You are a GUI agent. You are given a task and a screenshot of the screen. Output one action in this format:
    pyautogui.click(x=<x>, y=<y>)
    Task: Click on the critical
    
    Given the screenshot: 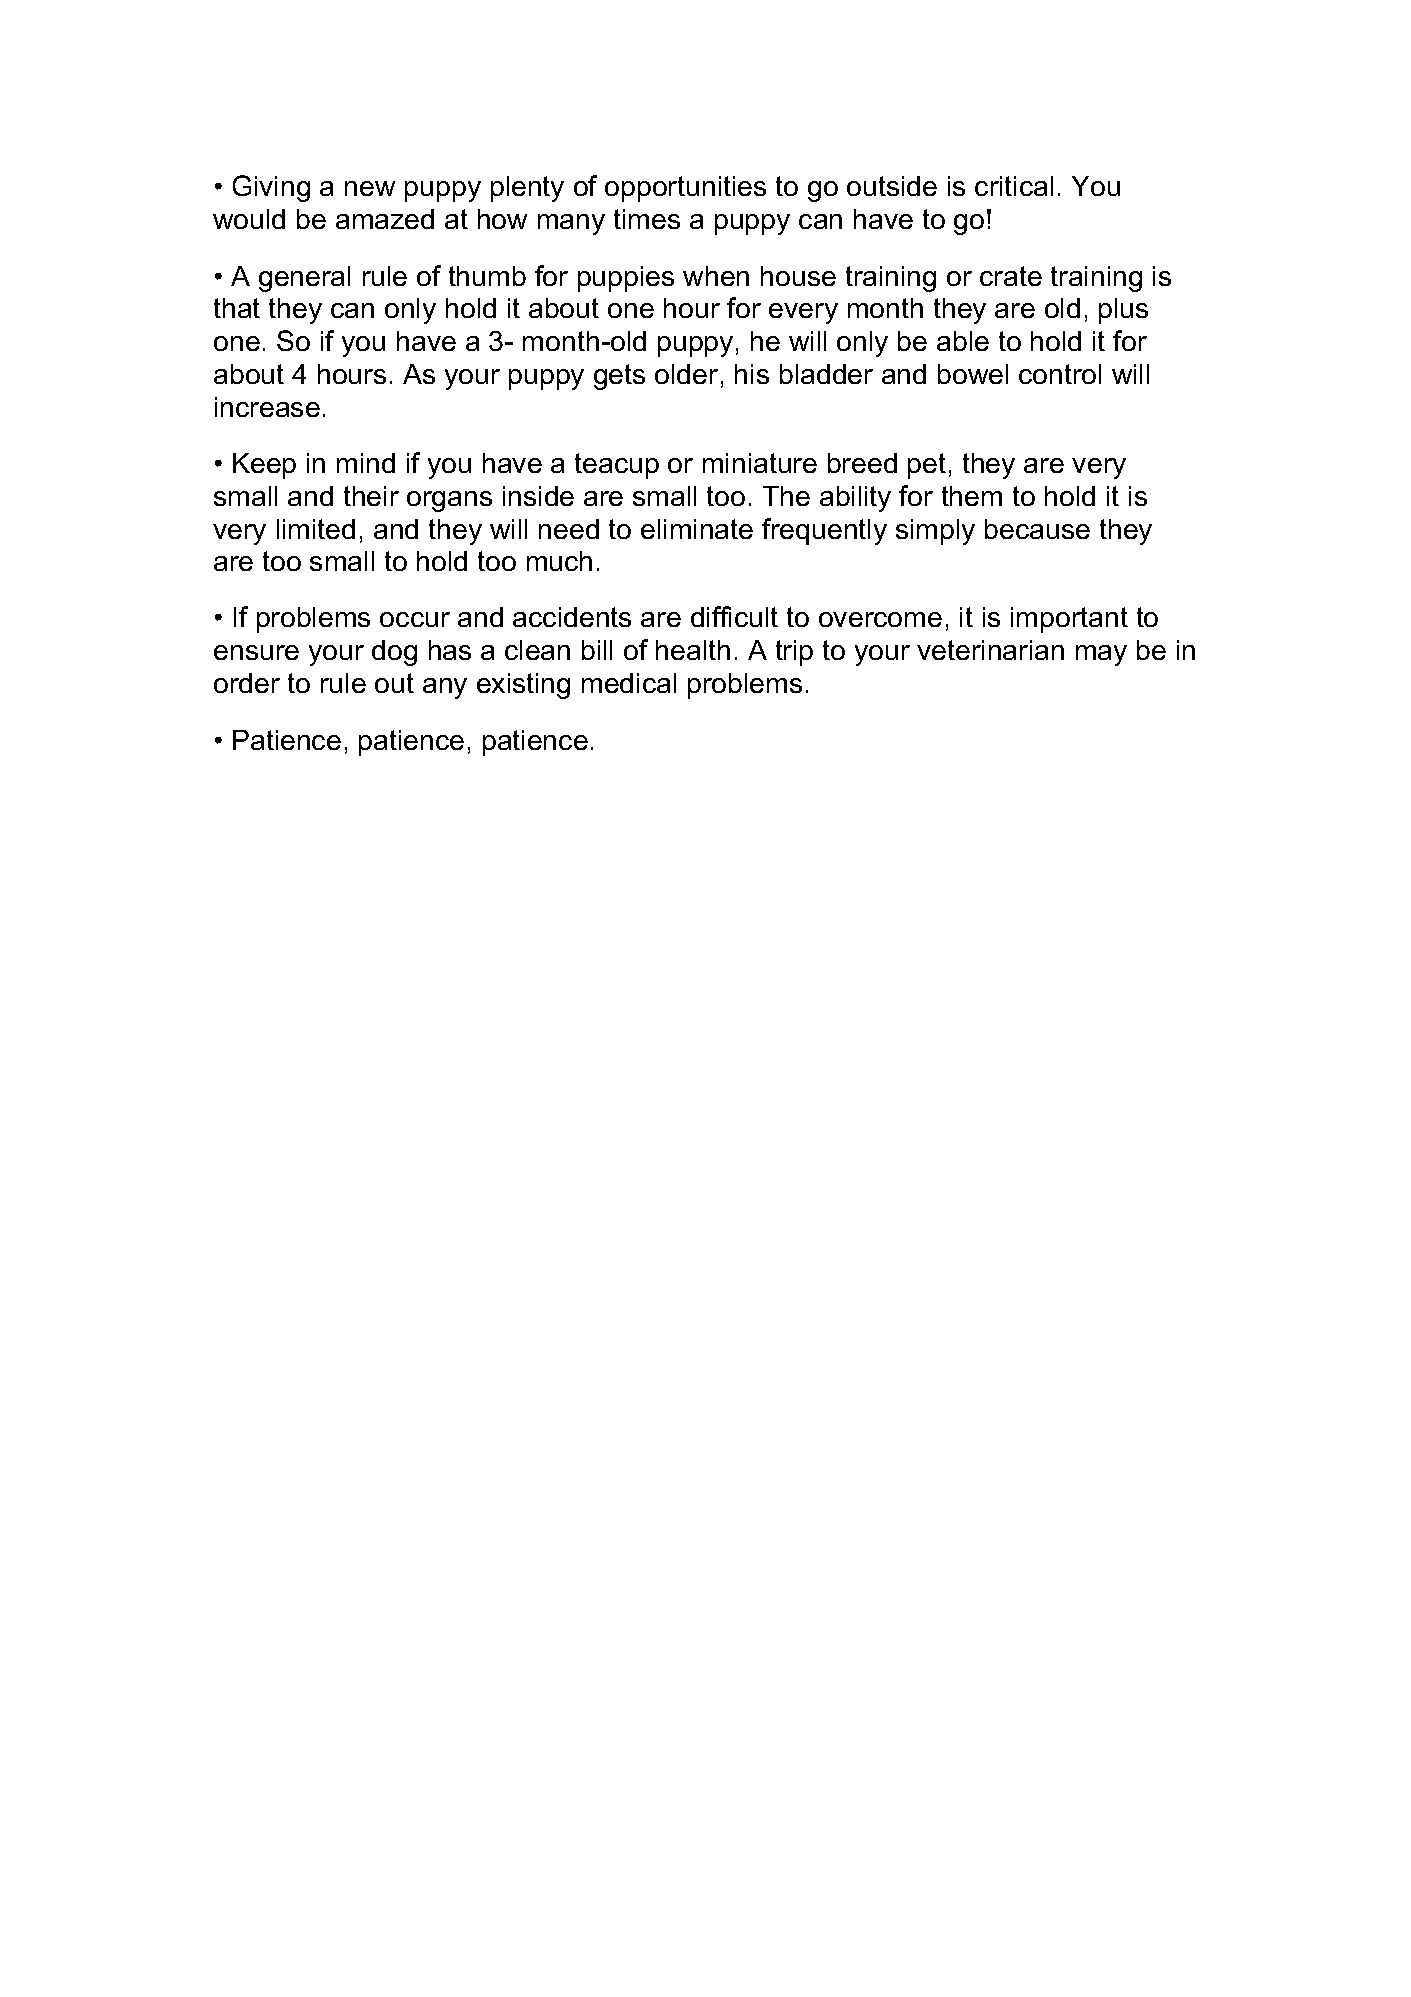 What is the action you would take?
    pyautogui.click(x=1014, y=186)
